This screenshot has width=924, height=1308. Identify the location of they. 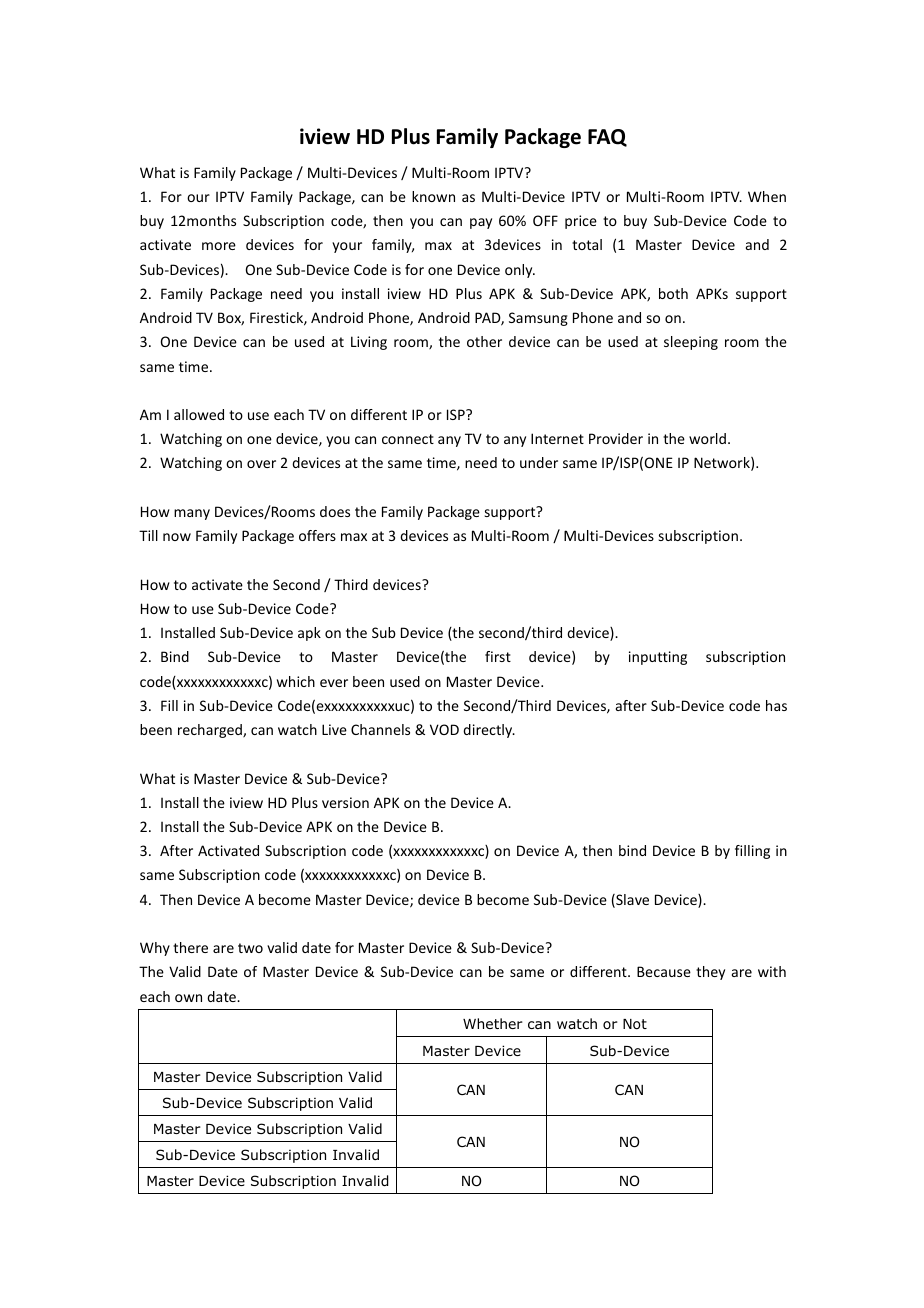
(710, 973).
